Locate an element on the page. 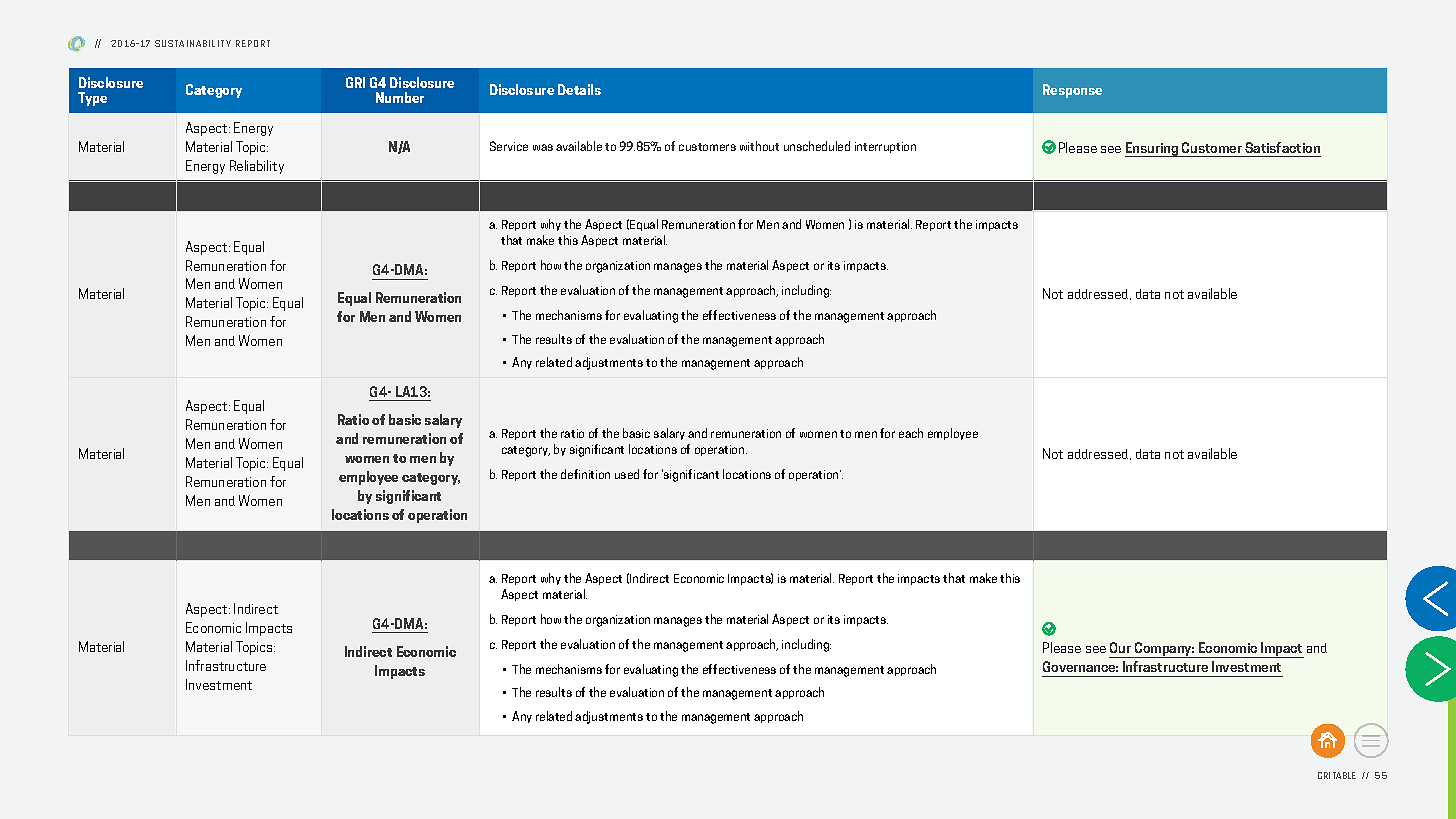  each is located at coordinates (911, 433).
